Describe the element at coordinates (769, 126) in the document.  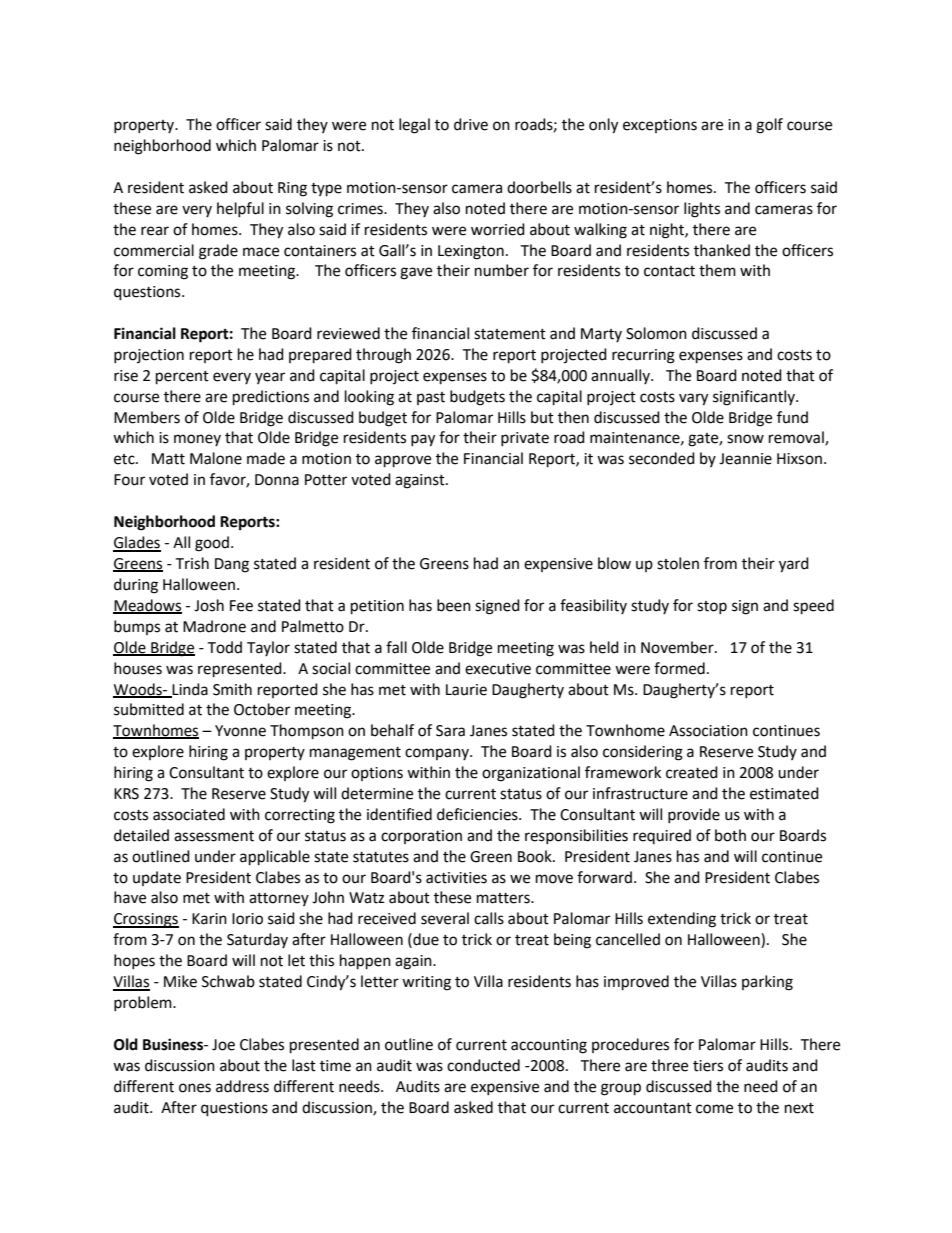
I see `golf` at that location.
